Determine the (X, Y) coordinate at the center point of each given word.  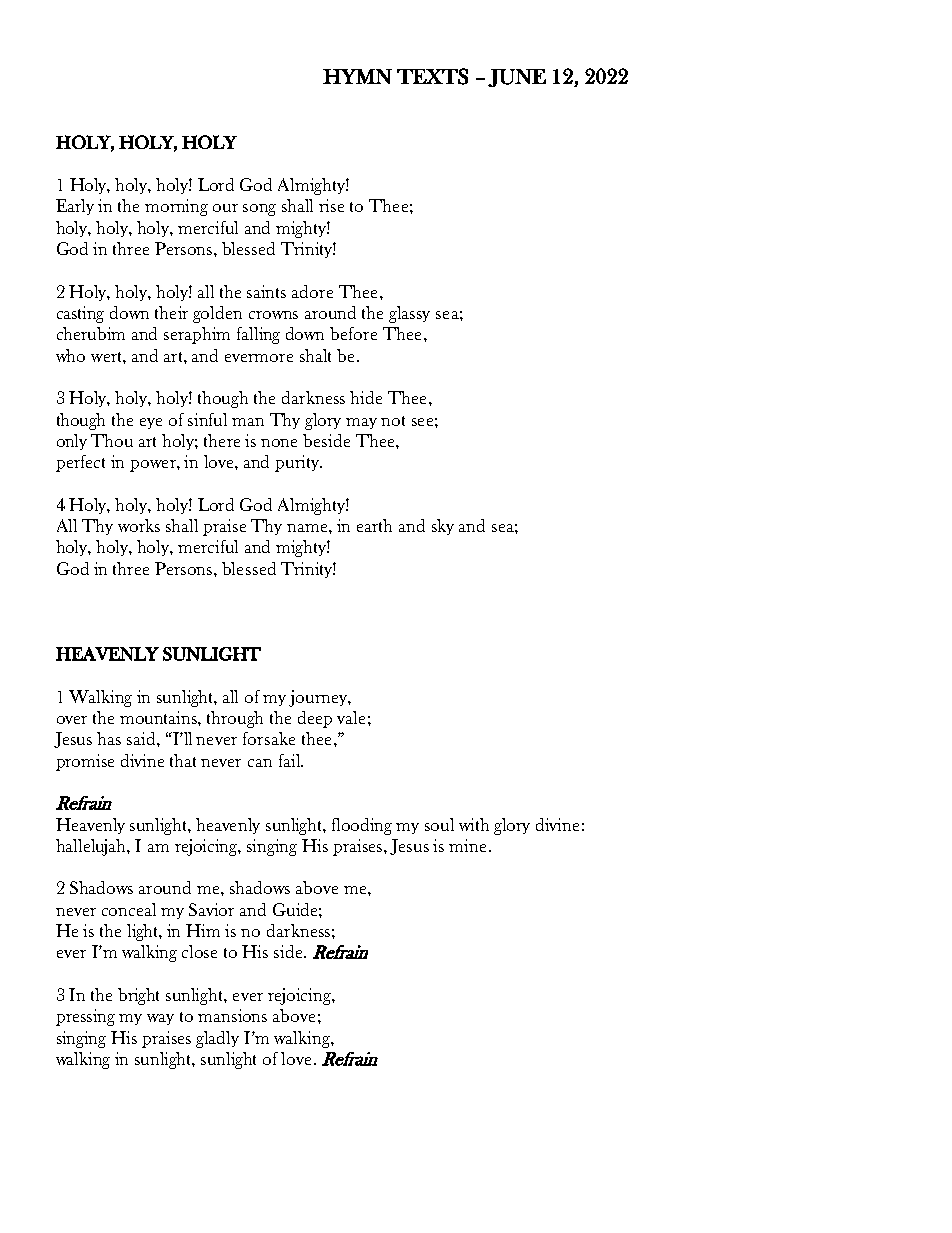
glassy (409, 314)
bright (138, 996)
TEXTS (432, 76)
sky (443, 527)
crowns (273, 315)
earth (374, 525)
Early (75, 207)
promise (85, 762)
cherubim (91, 333)
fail (291, 760)
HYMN (357, 76)
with (474, 824)
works (139, 525)
